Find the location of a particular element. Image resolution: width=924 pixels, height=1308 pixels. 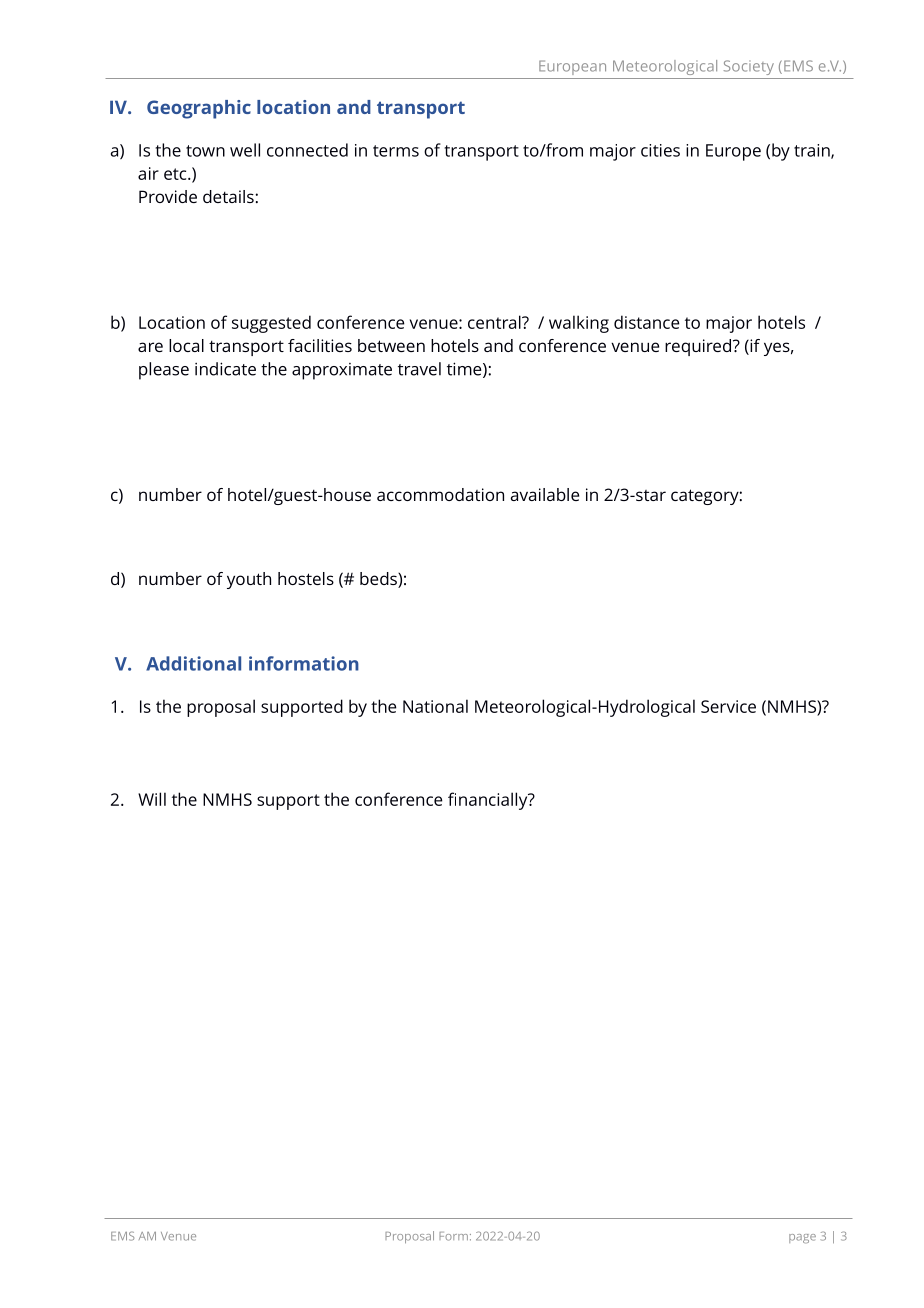

Will is located at coordinates (152, 799).
